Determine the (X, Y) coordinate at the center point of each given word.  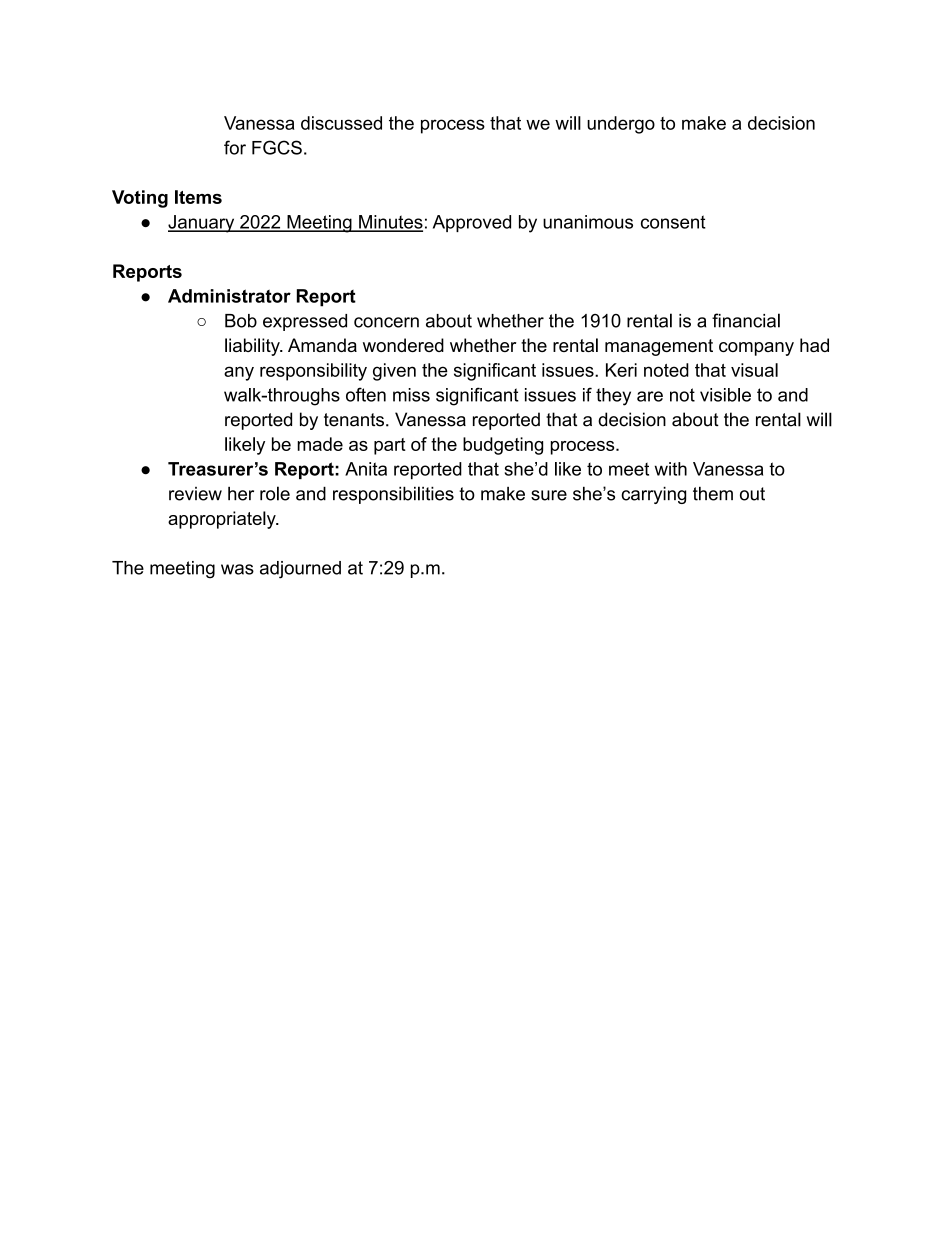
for (235, 147)
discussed (341, 123)
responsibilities (393, 495)
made (320, 444)
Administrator (229, 296)
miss (411, 395)
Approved (472, 223)
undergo (621, 125)
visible (725, 395)
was (237, 569)
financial (746, 320)
